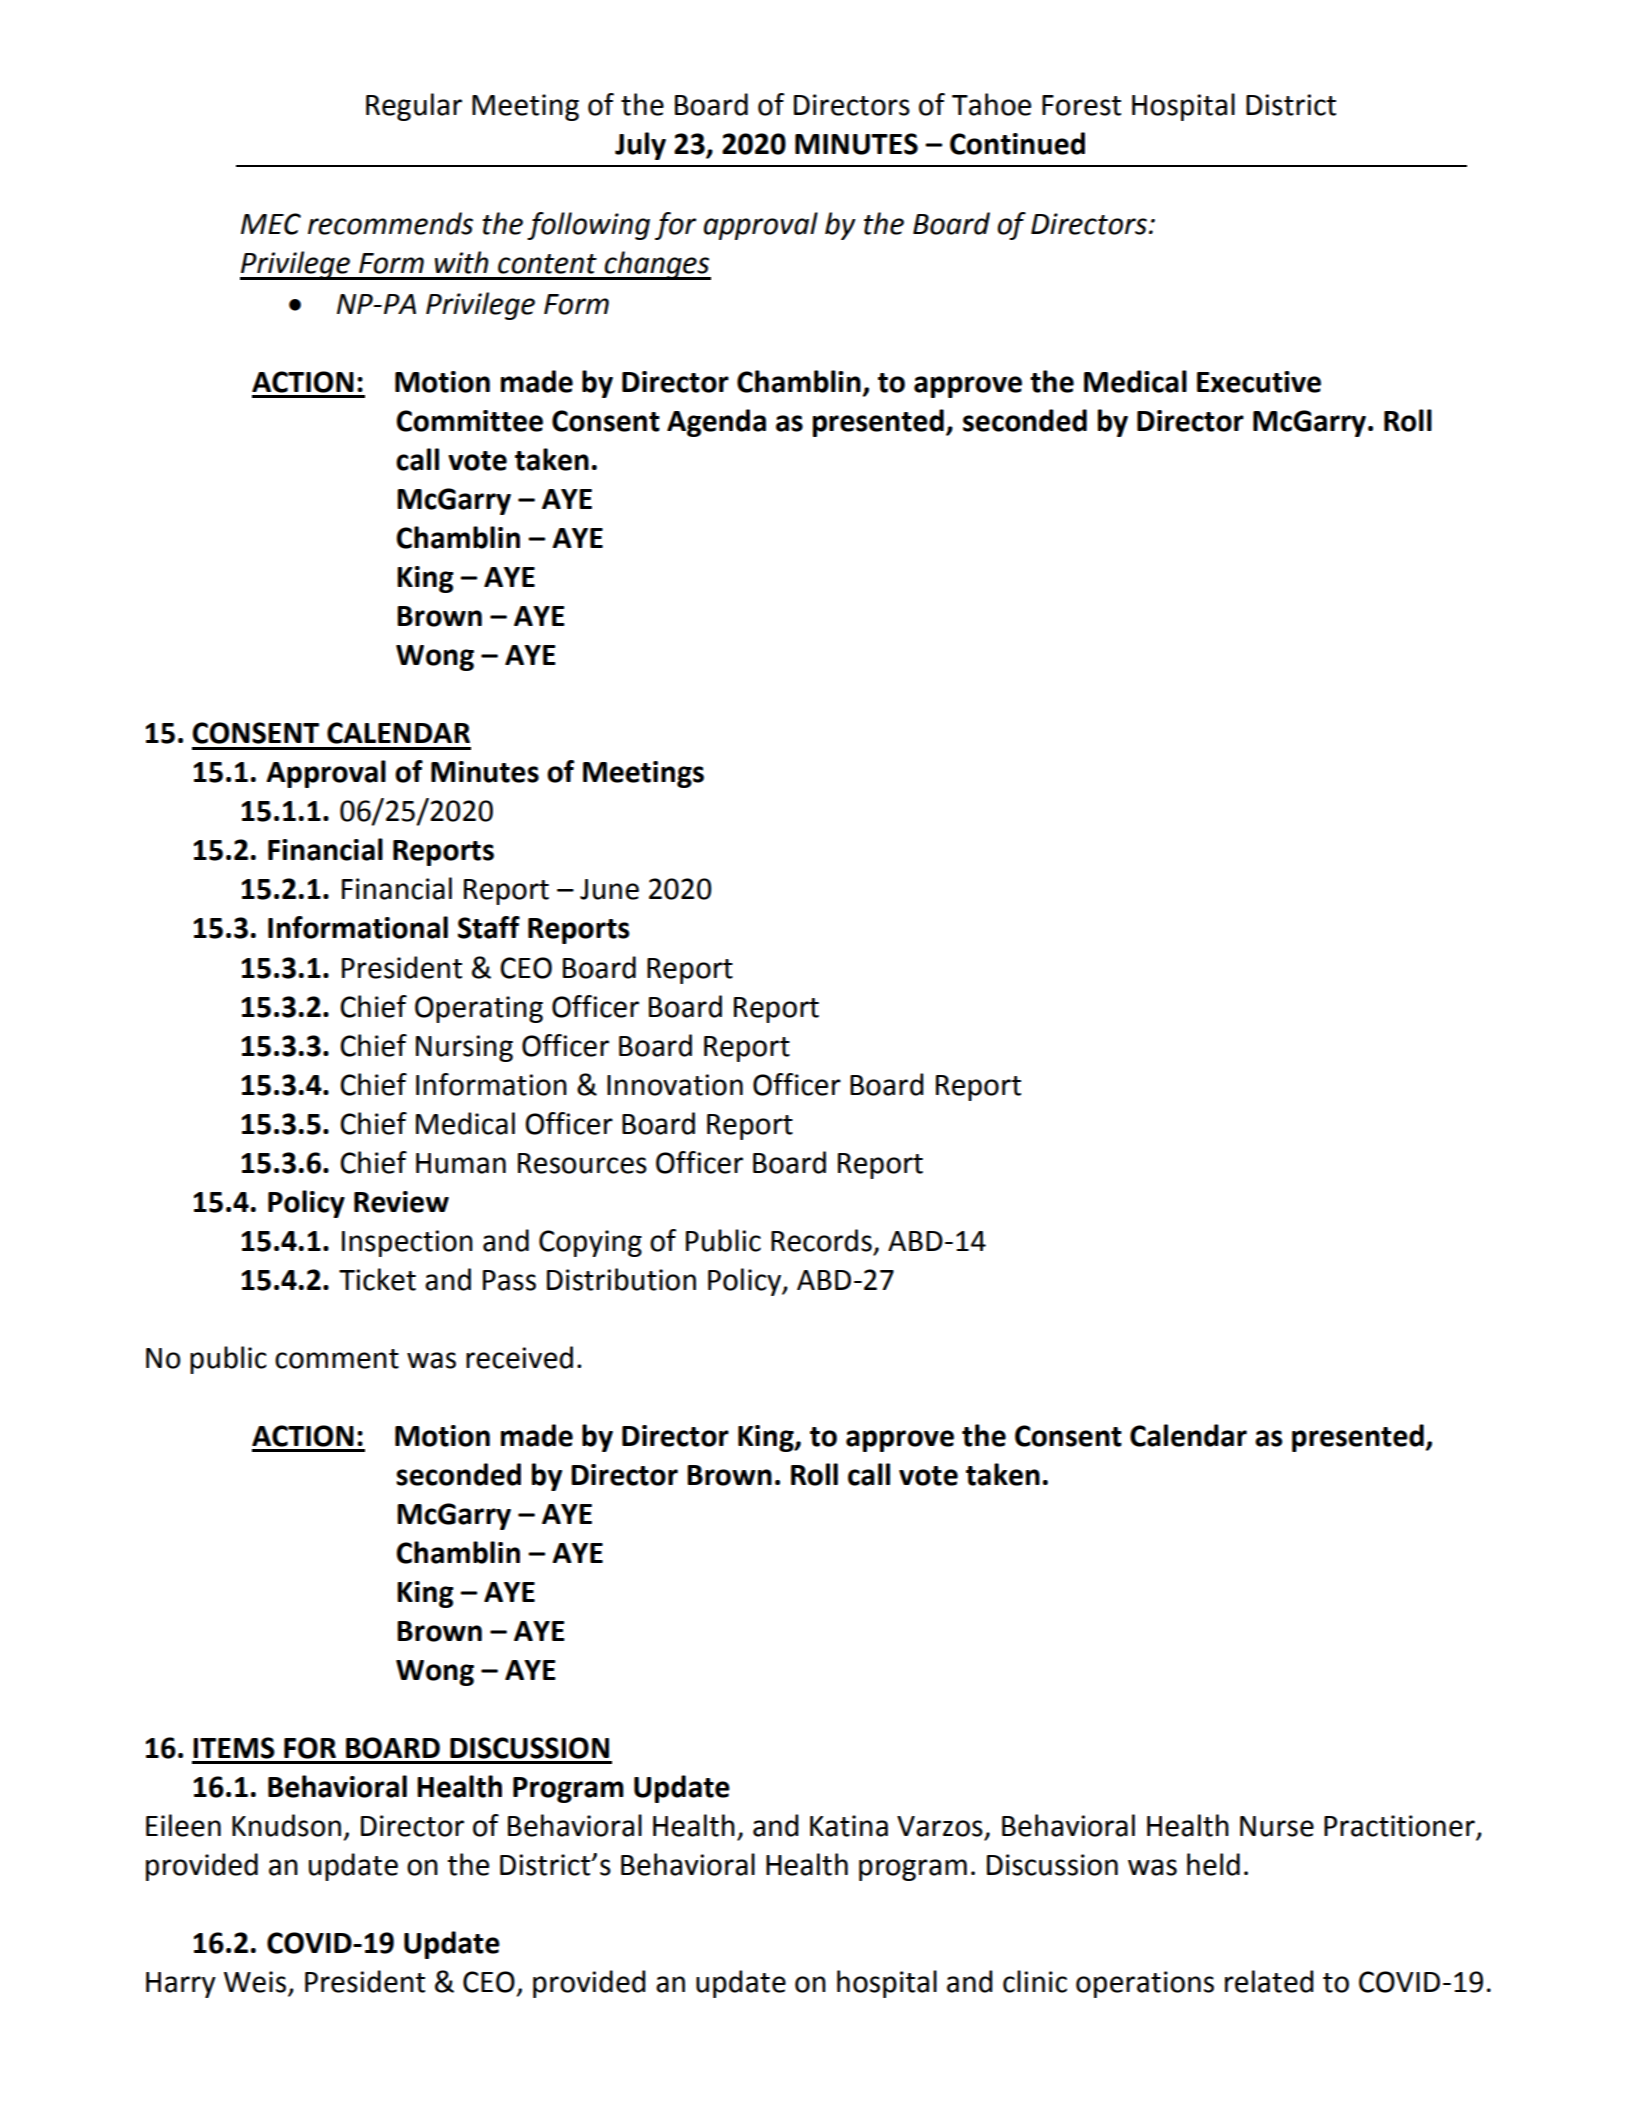 Image resolution: width=1631 pixels, height=2110 pixels. I want to click on Weis, so click(256, 1983).
